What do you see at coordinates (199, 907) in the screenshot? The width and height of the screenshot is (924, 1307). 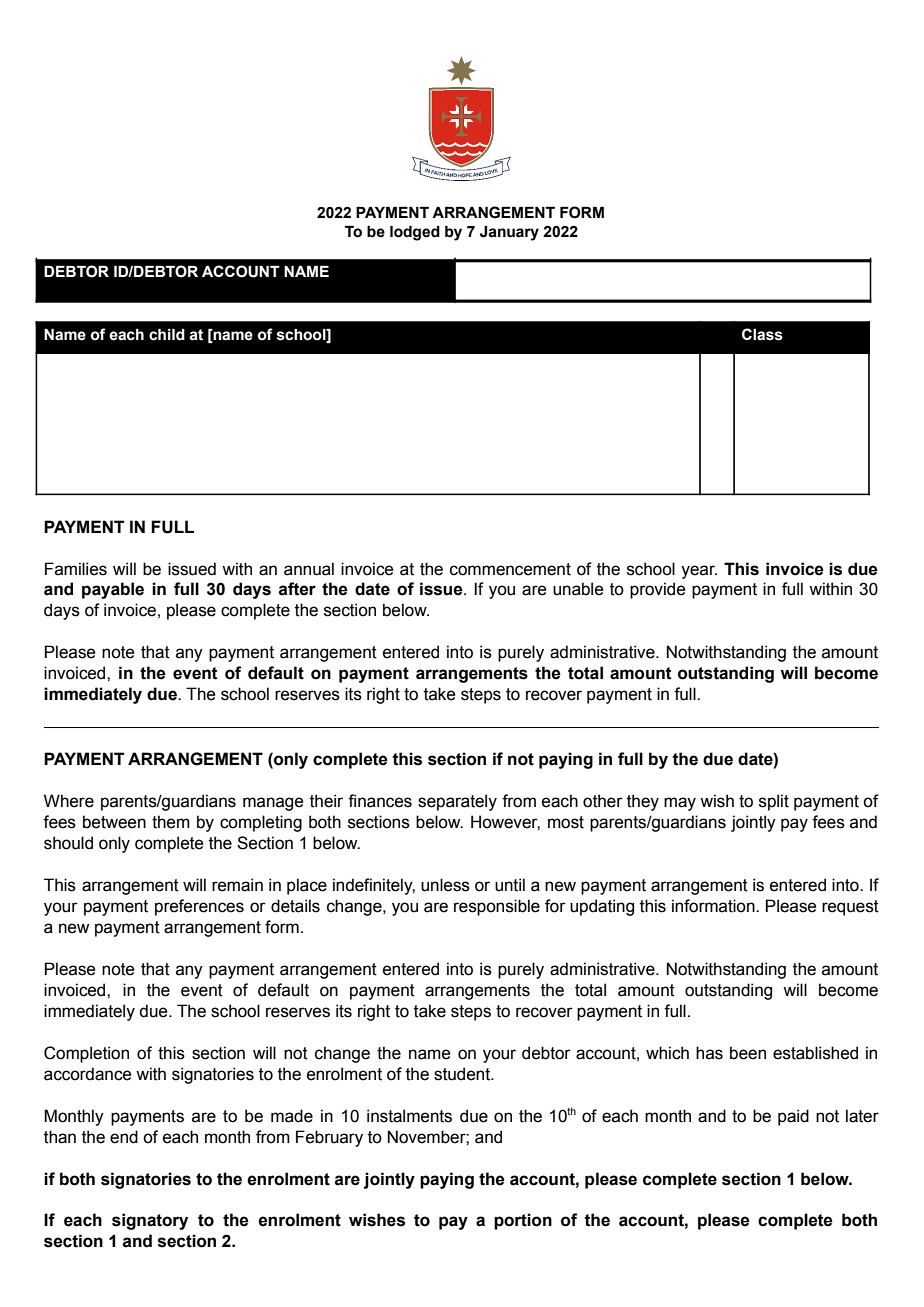 I see `preferences` at bounding box center [199, 907].
